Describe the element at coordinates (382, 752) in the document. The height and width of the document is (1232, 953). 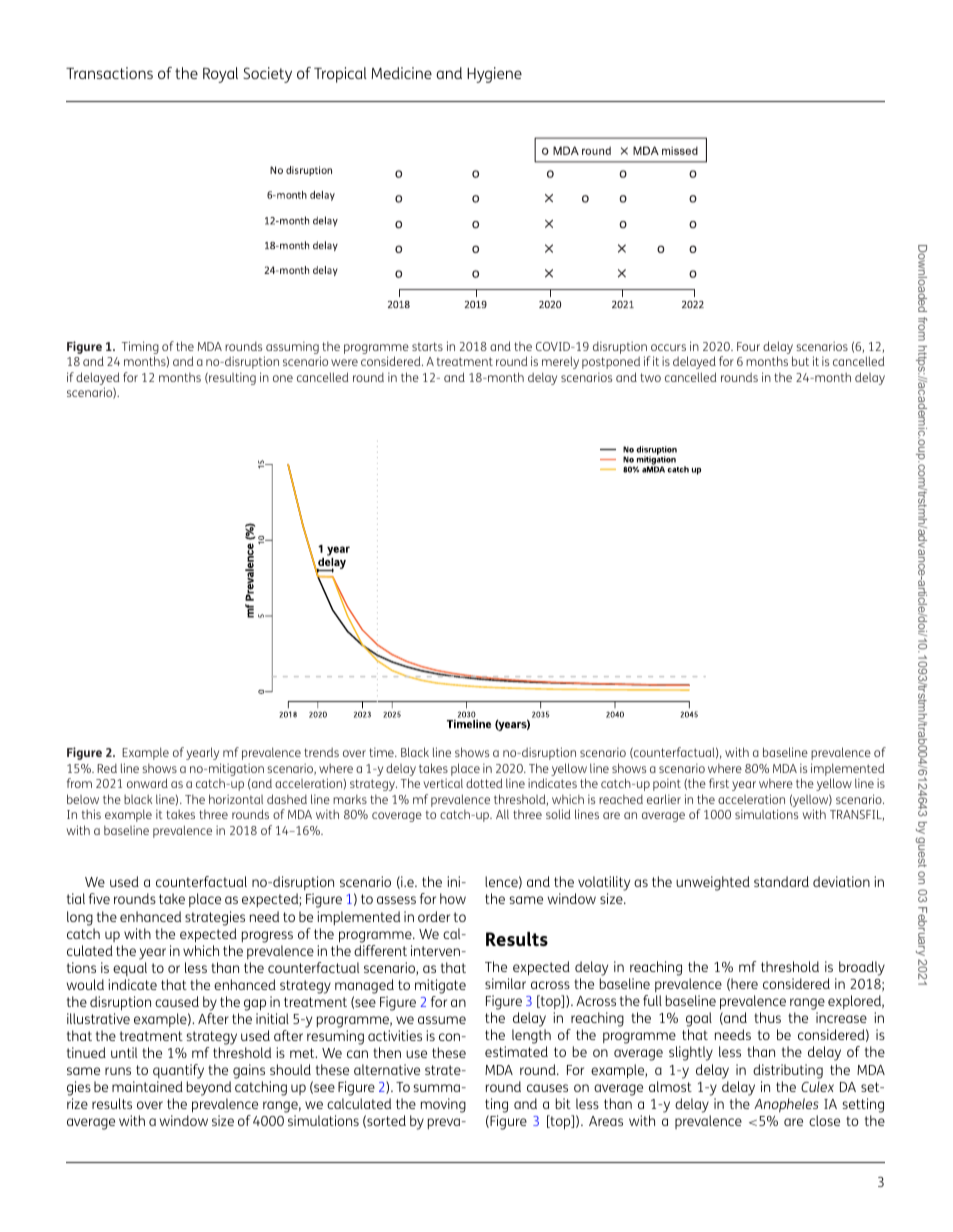
I see `time` at that location.
